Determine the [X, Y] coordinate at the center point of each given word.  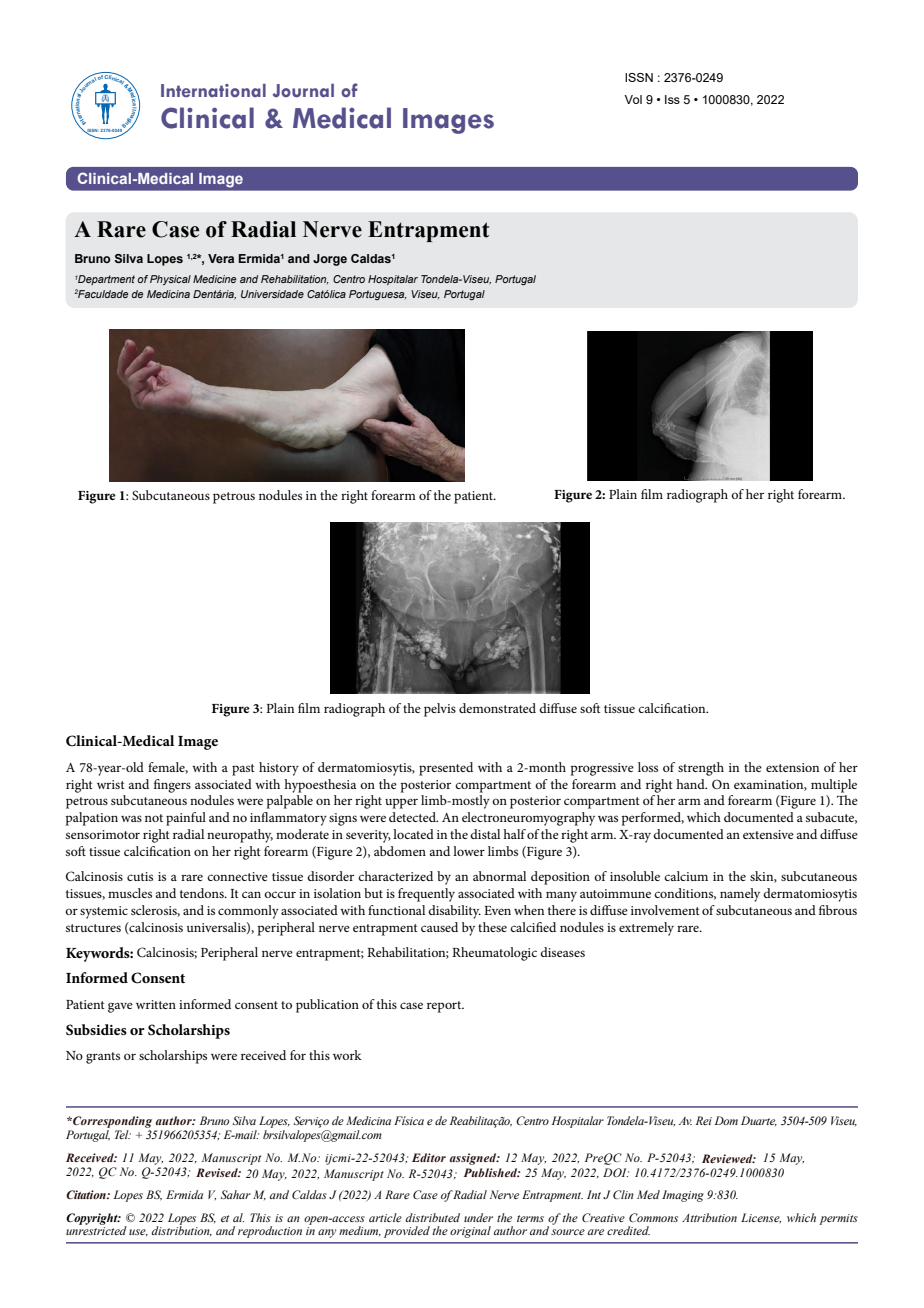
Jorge [330, 260]
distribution [181, 1230]
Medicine [215, 279]
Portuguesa [378, 295]
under [478, 1217]
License [761, 1218]
